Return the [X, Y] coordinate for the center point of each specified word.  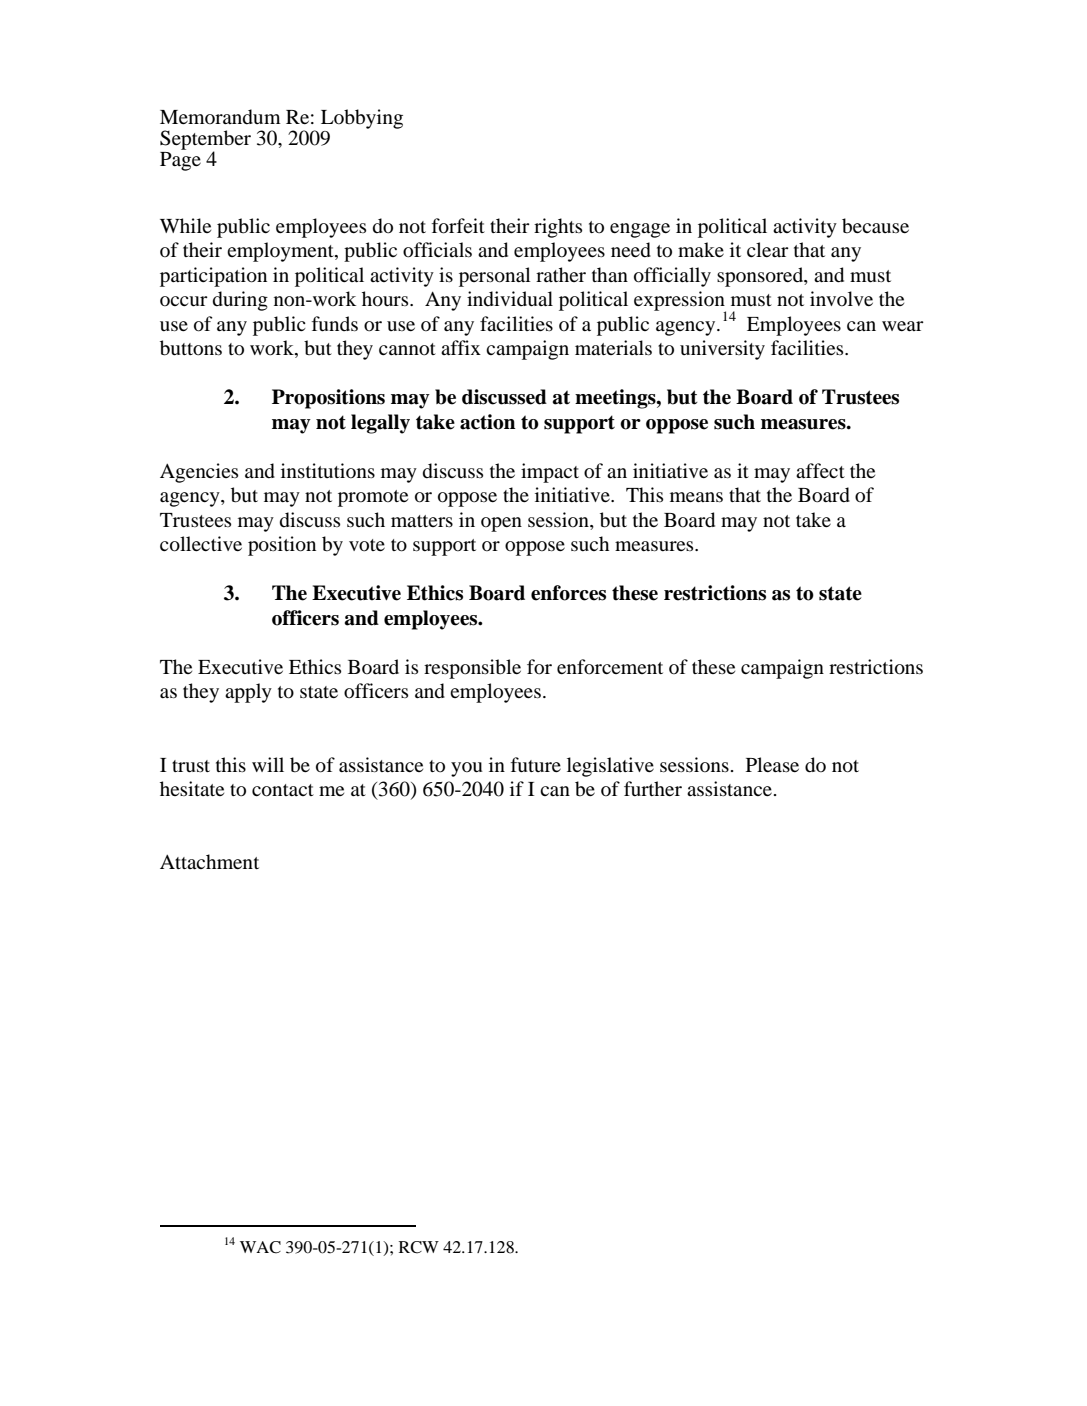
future [536, 765]
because [875, 226]
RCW [419, 1247]
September [205, 141]
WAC [260, 1247]
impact [550, 473]
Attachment [209, 861]
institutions [328, 470]
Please [772, 764]
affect [820, 470]
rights [558, 228]
